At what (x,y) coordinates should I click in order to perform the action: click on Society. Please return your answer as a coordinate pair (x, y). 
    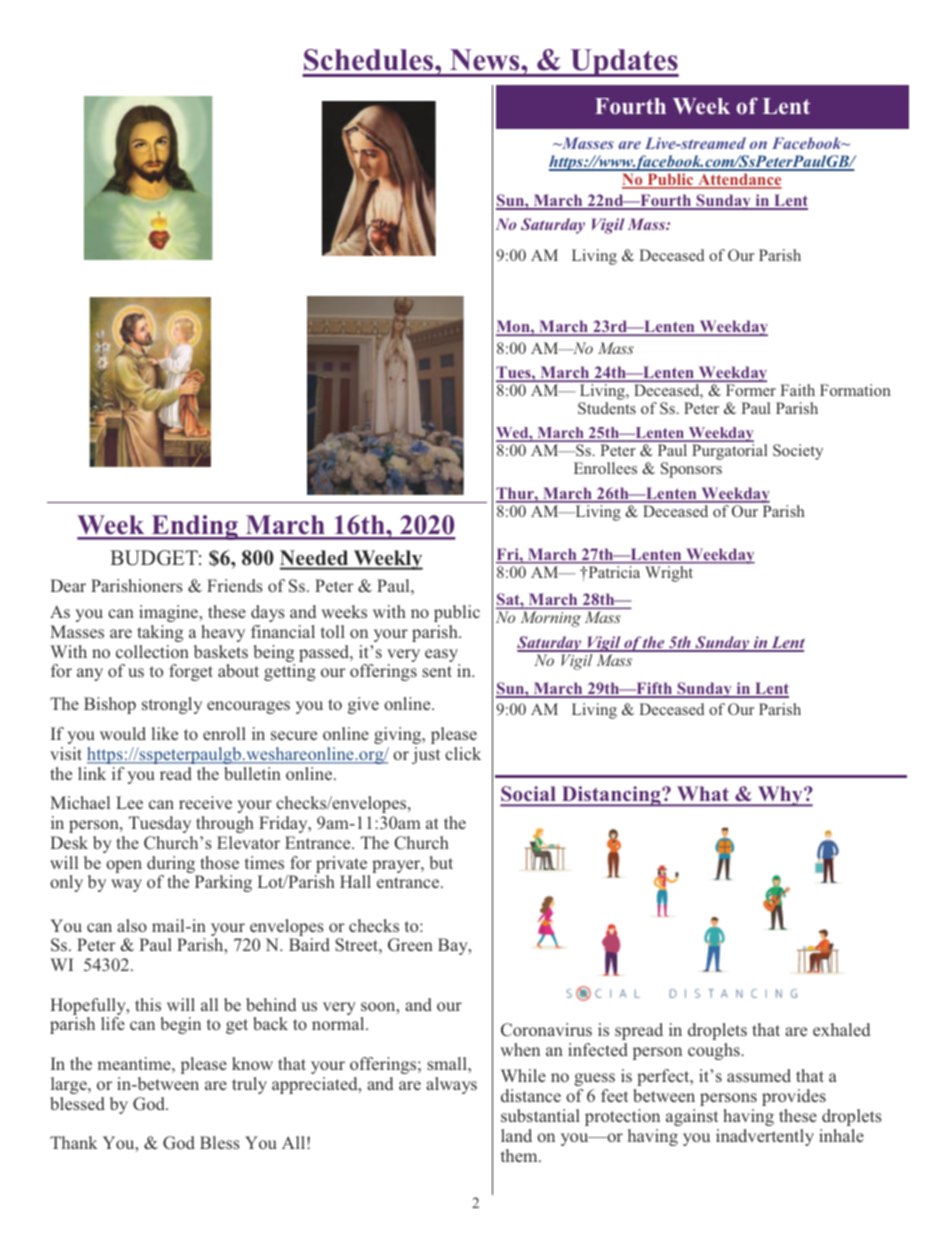
    Looking at the image, I should click on (798, 452).
